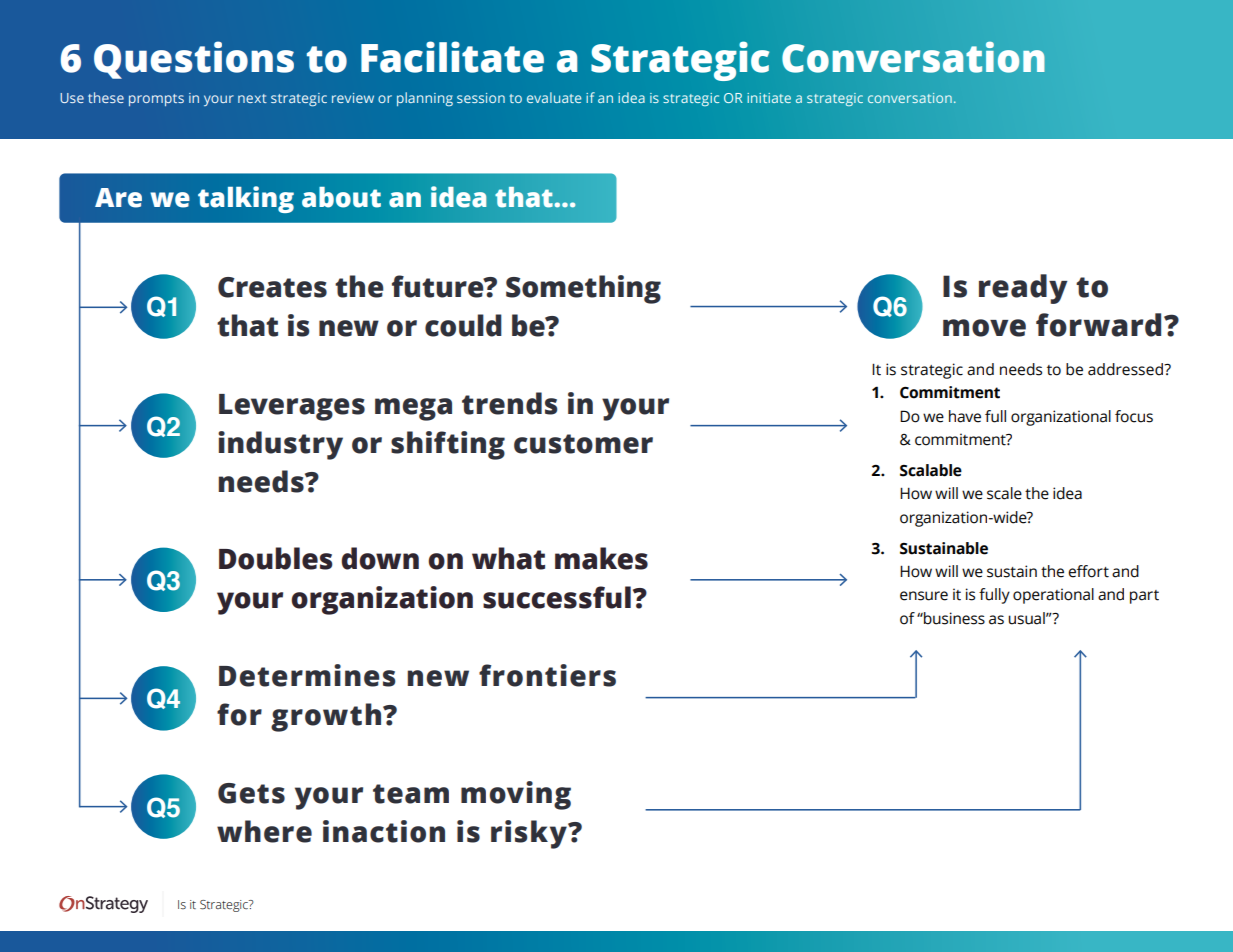 This screenshot has width=1233, height=952. What do you see at coordinates (965, 416) in the screenshot?
I see `have` at bounding box center [965, 416].
